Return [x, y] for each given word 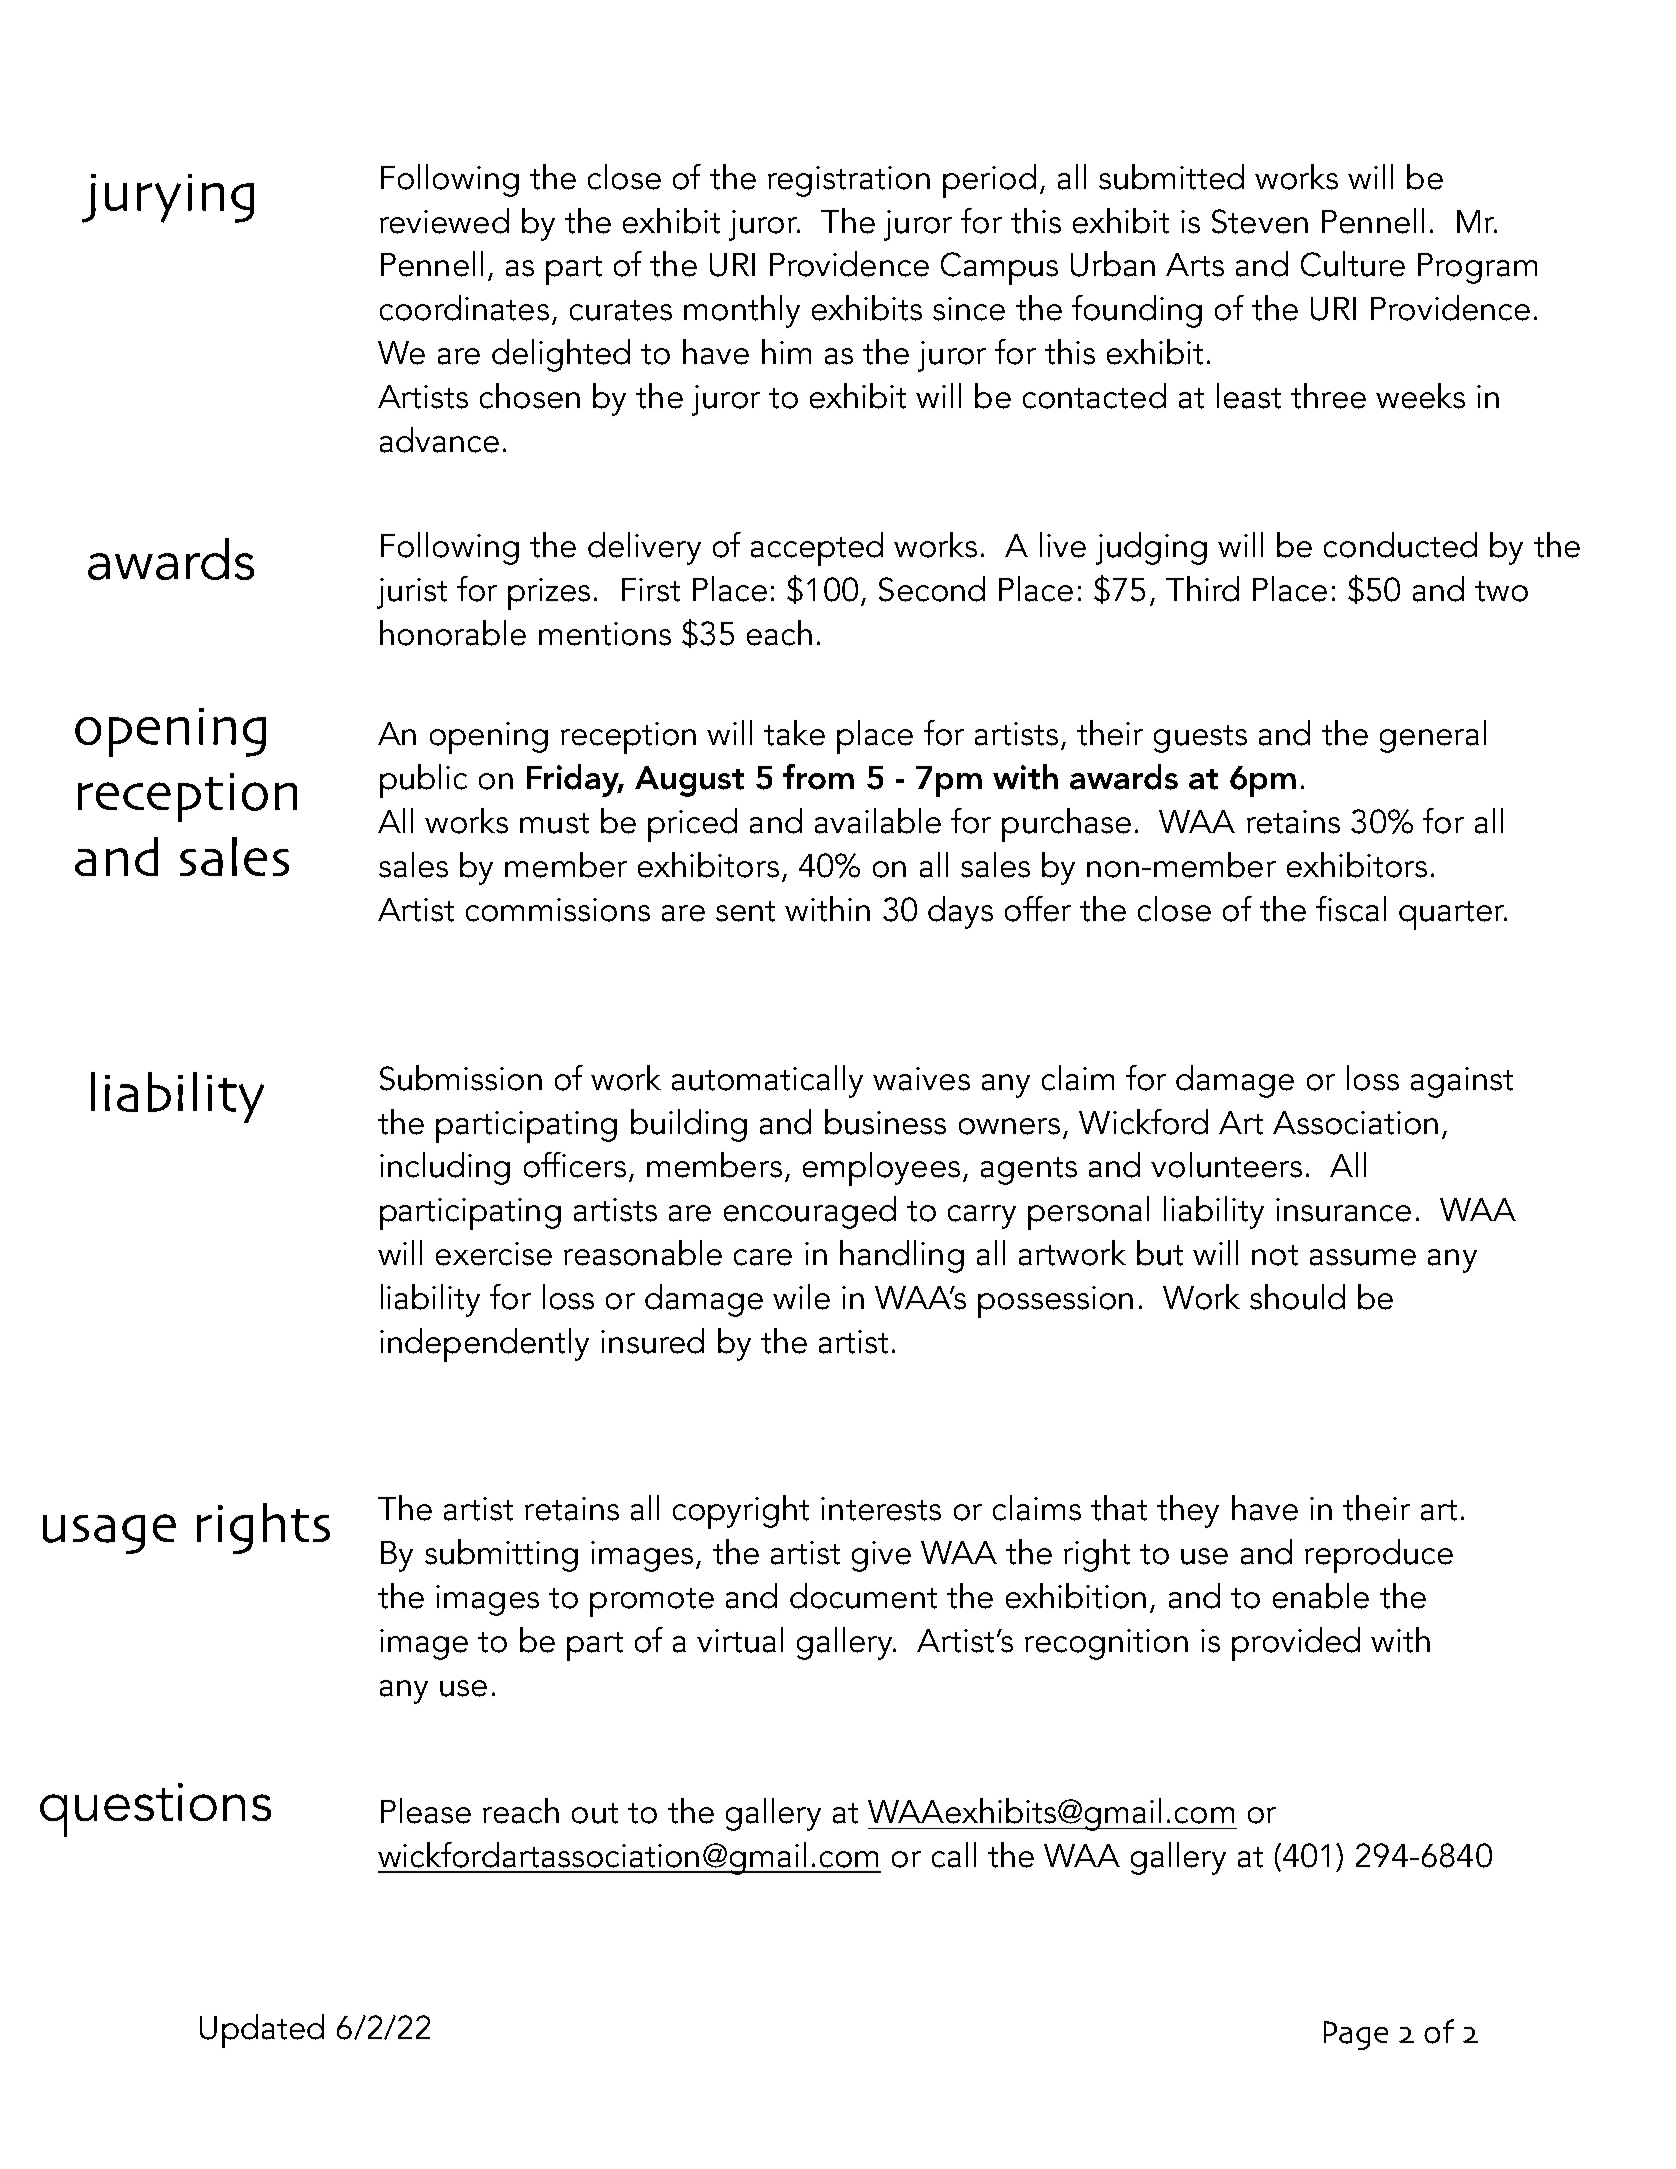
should [1297, 1297]
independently [484, 1345]
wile [801, 1297]
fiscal [1351, 909]
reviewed [444, 221]
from [818, 777]
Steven [1260, 221]
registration [849, 181]
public [423, 781]
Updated [262, 2031]
